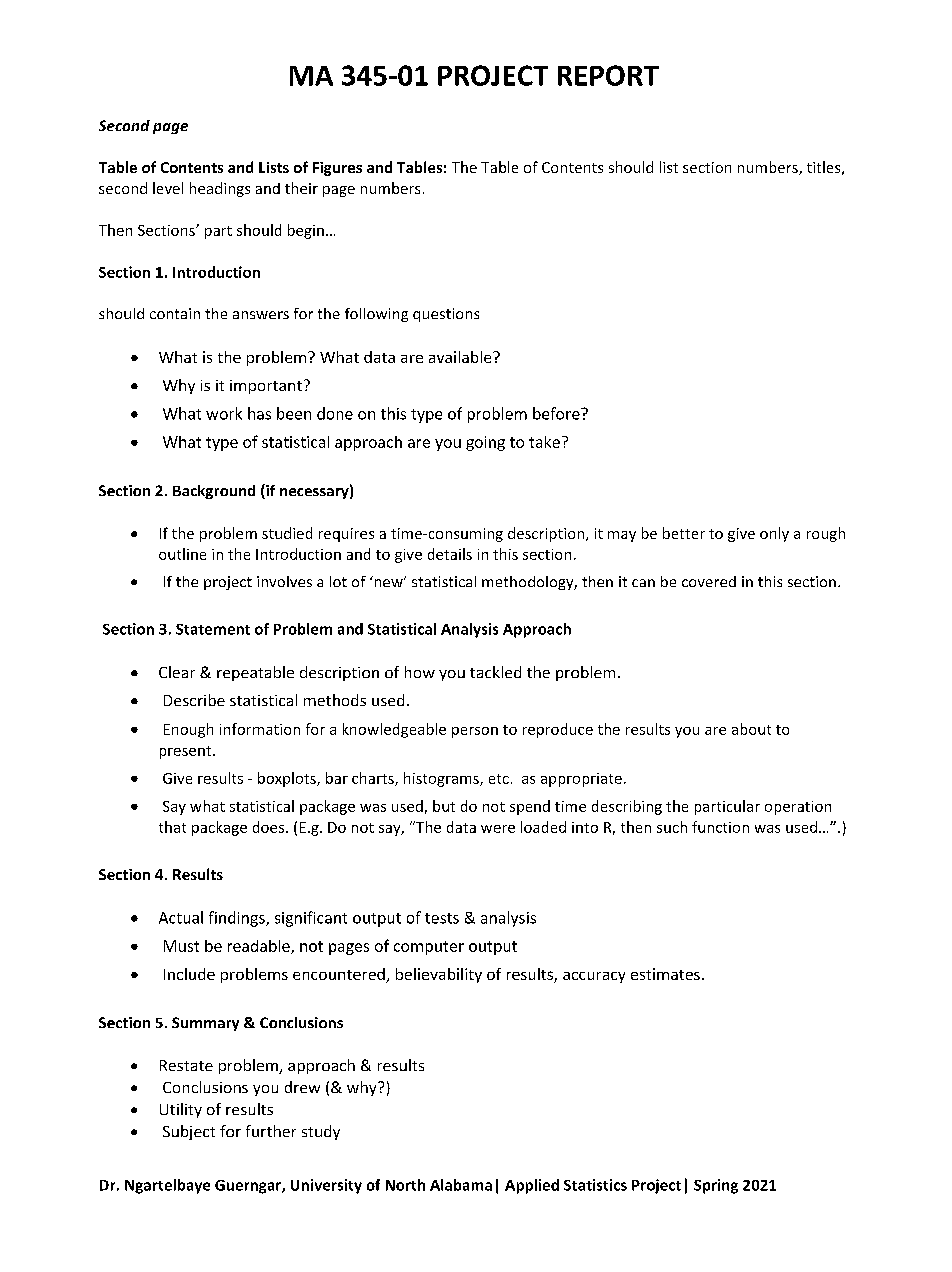 Image resolution: width=952 pixels, height=1272 pixels. I want to click on readable, so click(260, 947).
